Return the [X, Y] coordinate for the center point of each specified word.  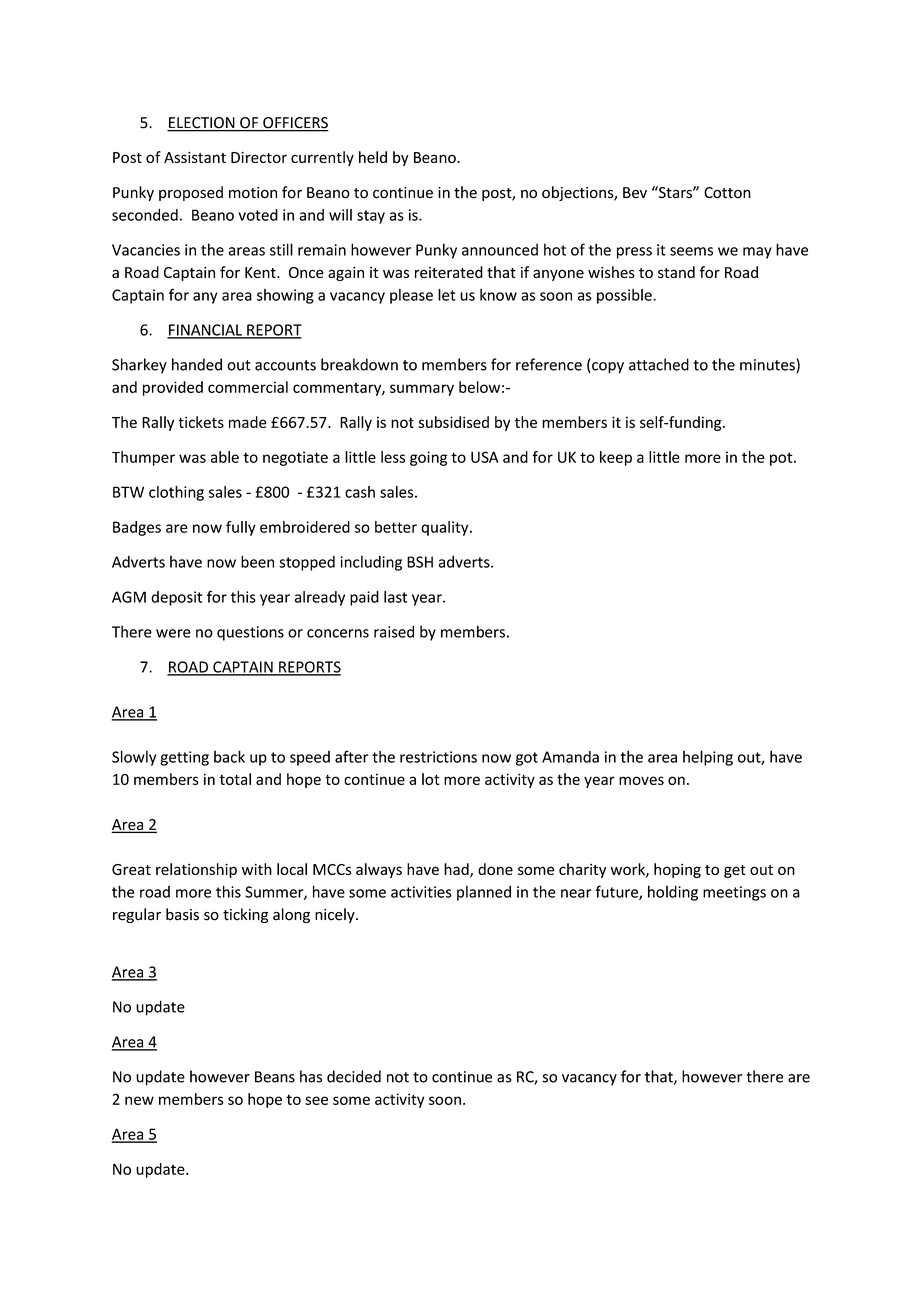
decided [354, 1076]
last [395, 597]
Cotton [727, 193]
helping [708, 758]
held [373, 157]
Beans [275, 1077]
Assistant [195, 157]
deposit [176, 598]
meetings [734, 893]
